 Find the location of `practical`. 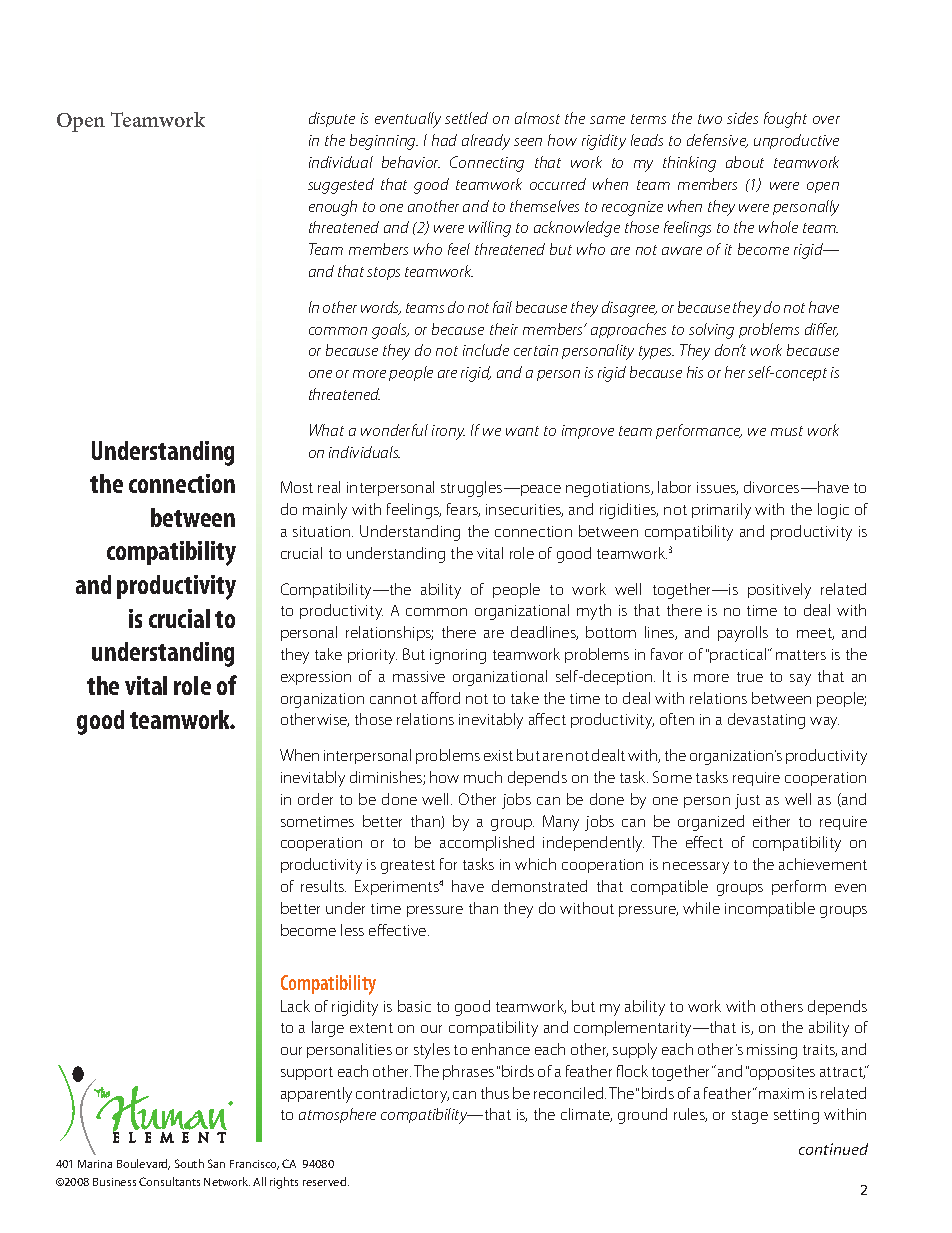

practical is located at coordinates (739, 655).
